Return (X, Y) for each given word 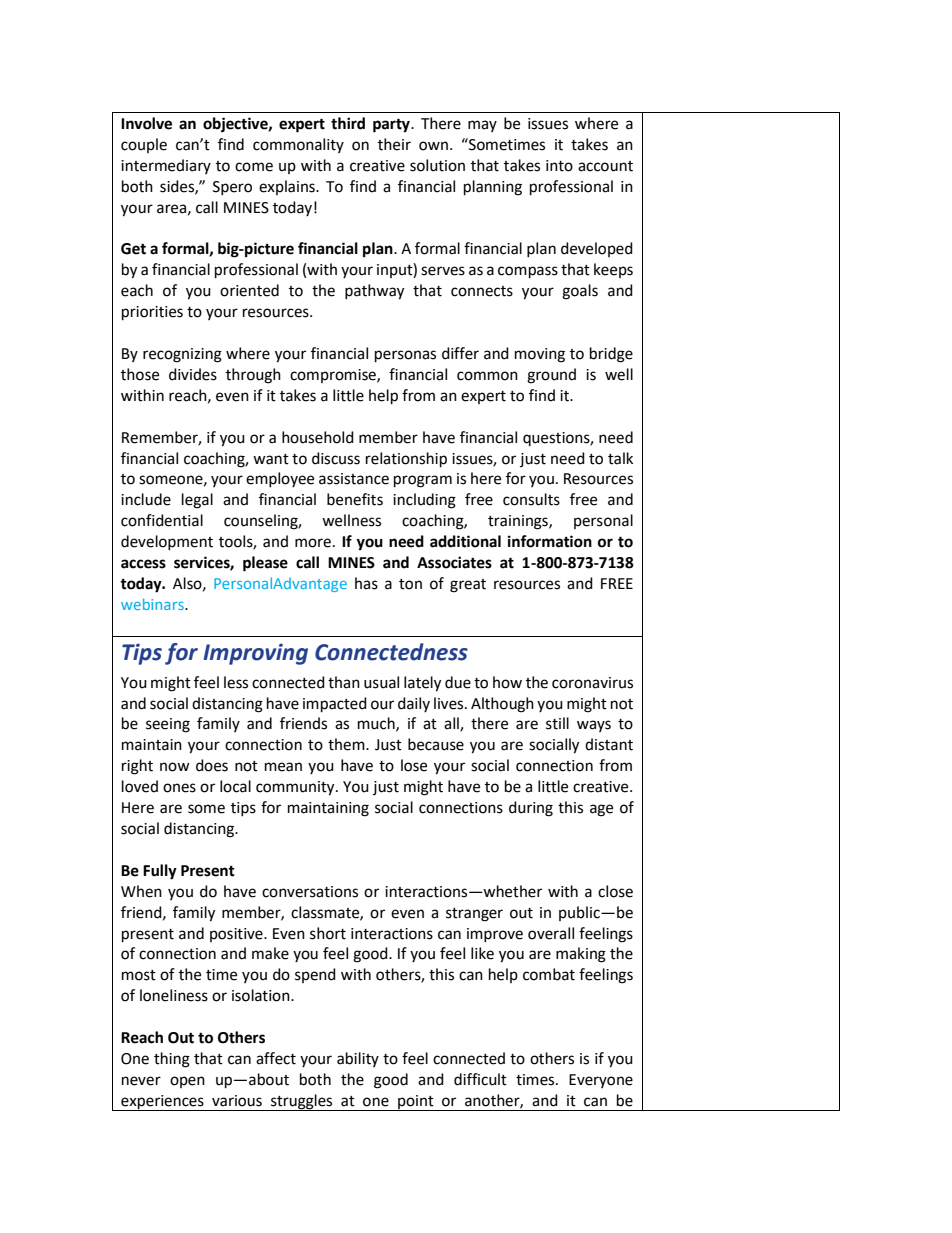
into (559, 166)
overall (551, 933)
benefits (355, 499)
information (550, 541)
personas (405, 356)
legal (197, 501)
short (328, 933)
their (394, 144)
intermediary (166, 166)
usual (381, 682)
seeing (168, 725)
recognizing (182, 355)
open (187, 1082)
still (557, 723)
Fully (160, 872)
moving (540, 355)
